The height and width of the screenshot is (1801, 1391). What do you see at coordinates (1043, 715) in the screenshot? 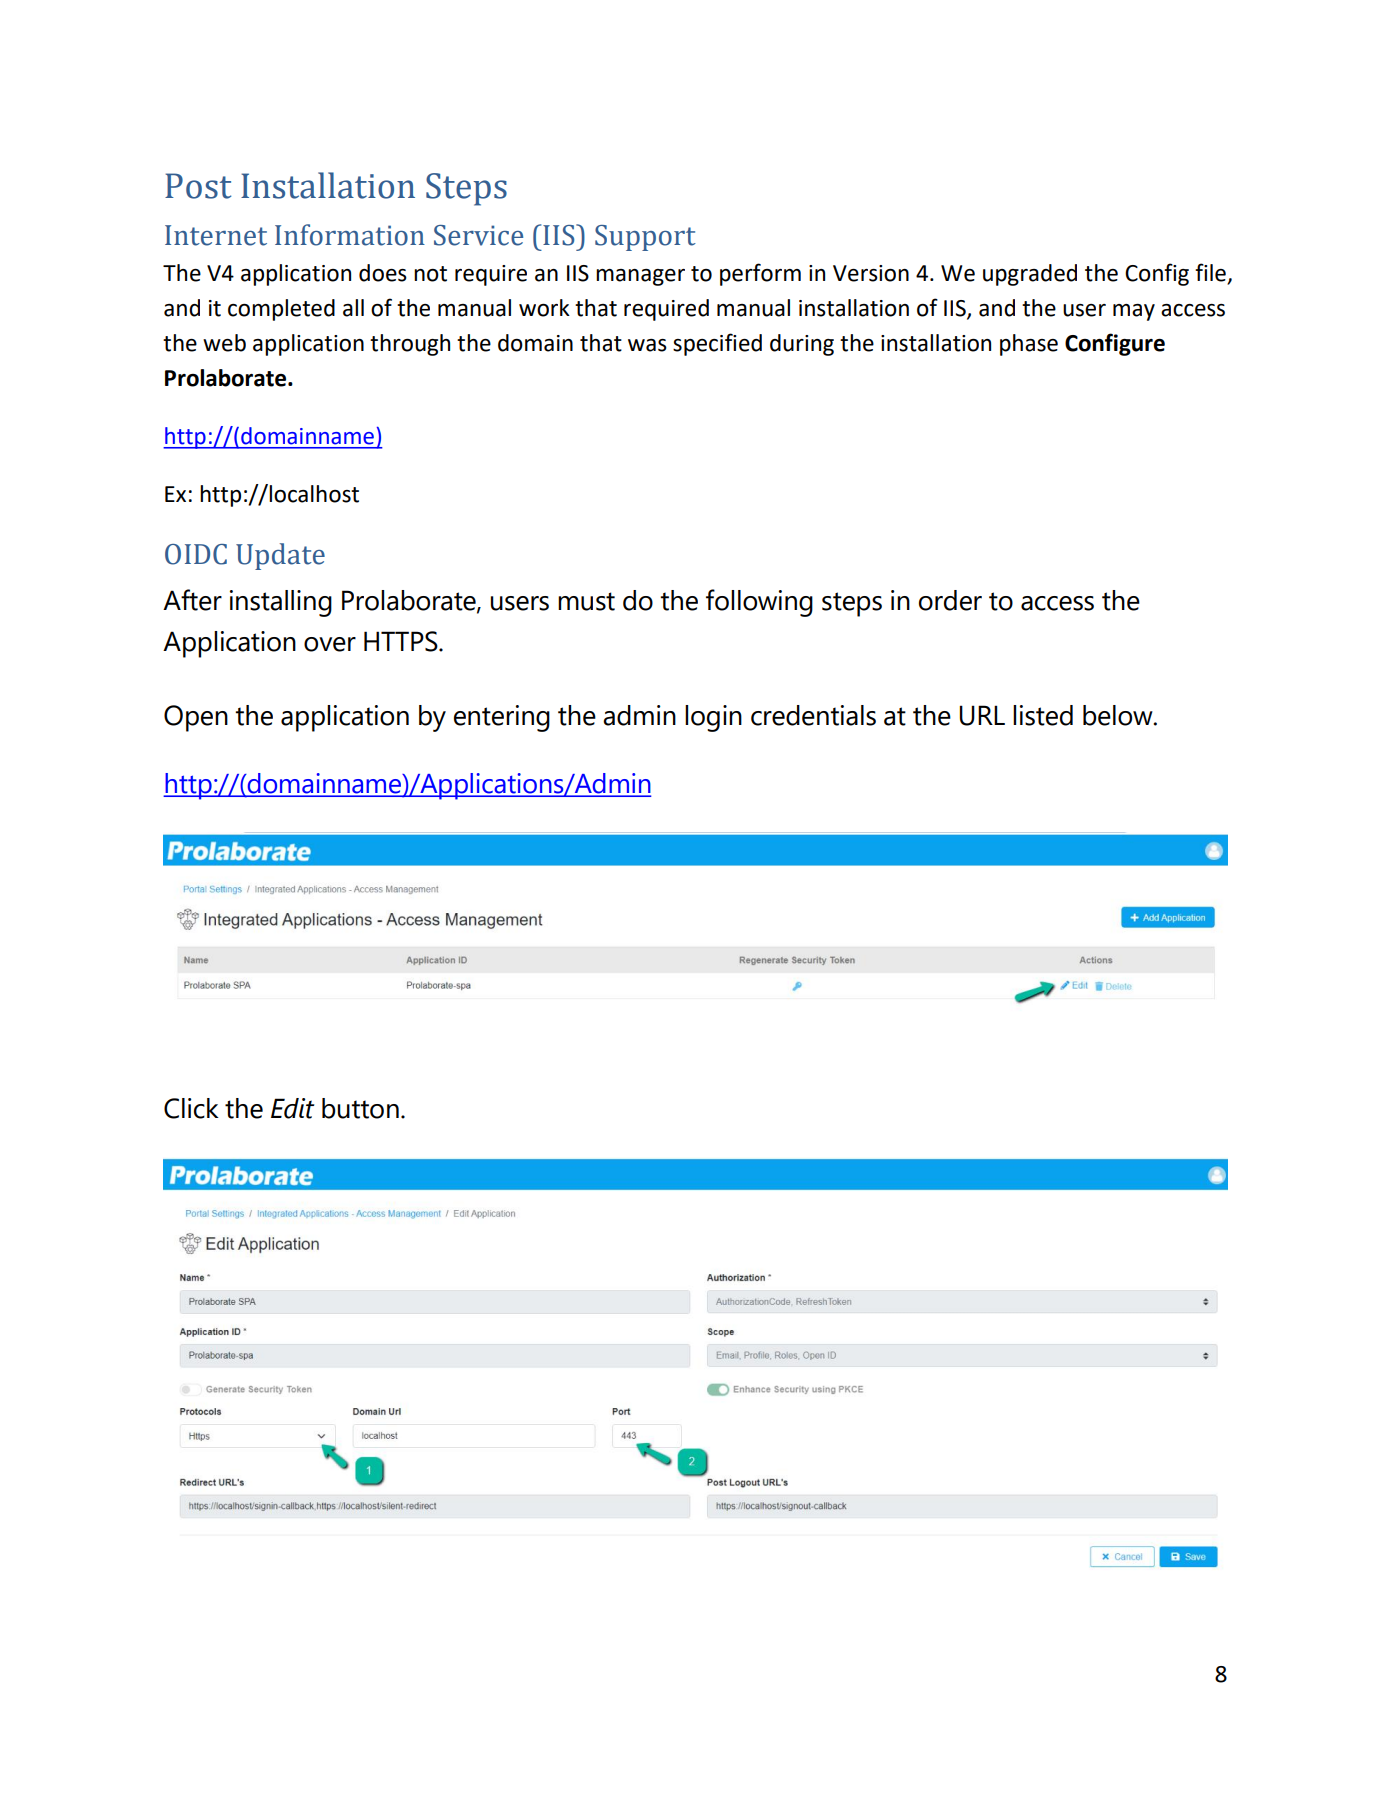
I see `listed` at bounding box center [1043, 715].
